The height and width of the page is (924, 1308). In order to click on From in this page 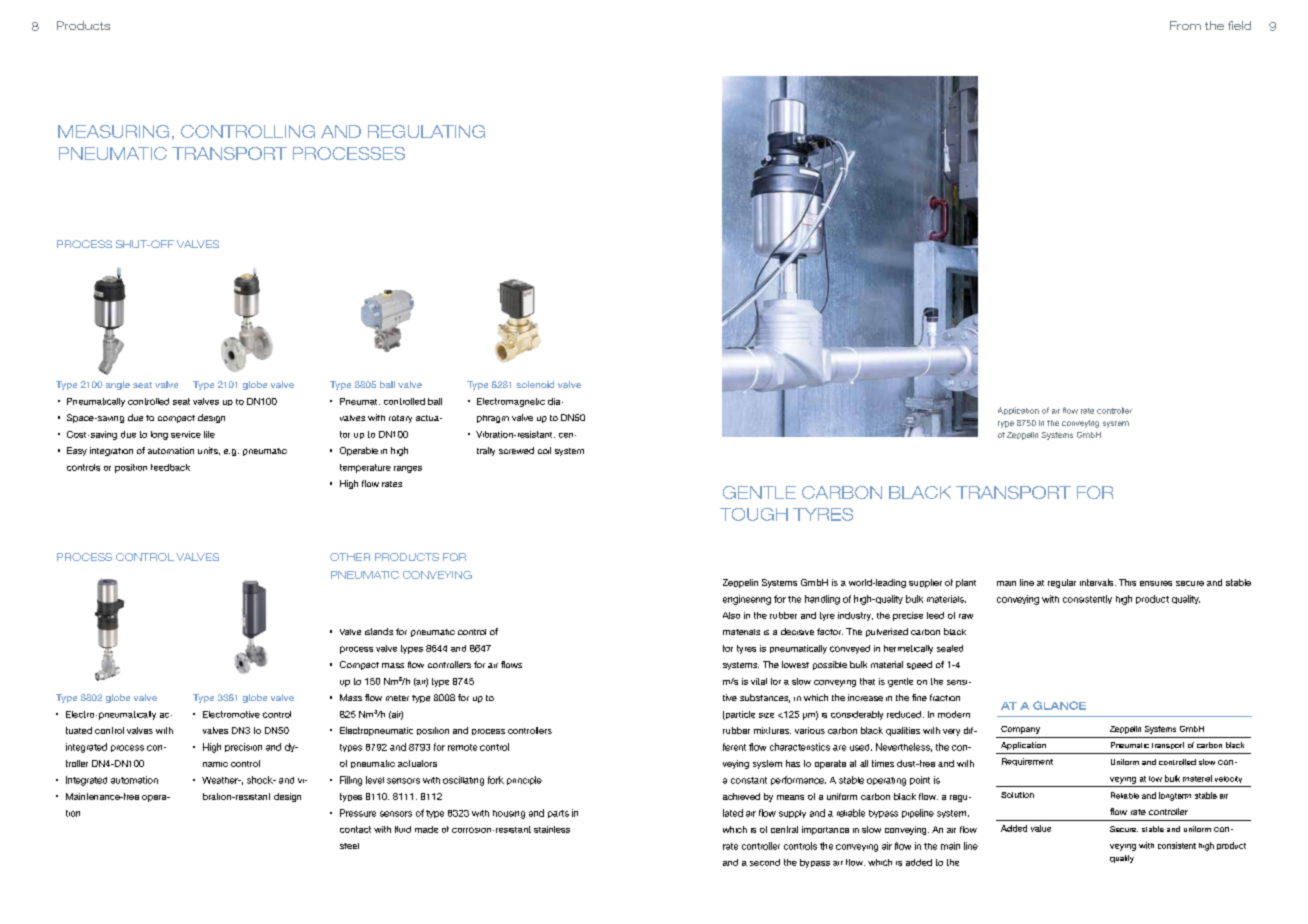, I will do `click(1185, 25)`.
